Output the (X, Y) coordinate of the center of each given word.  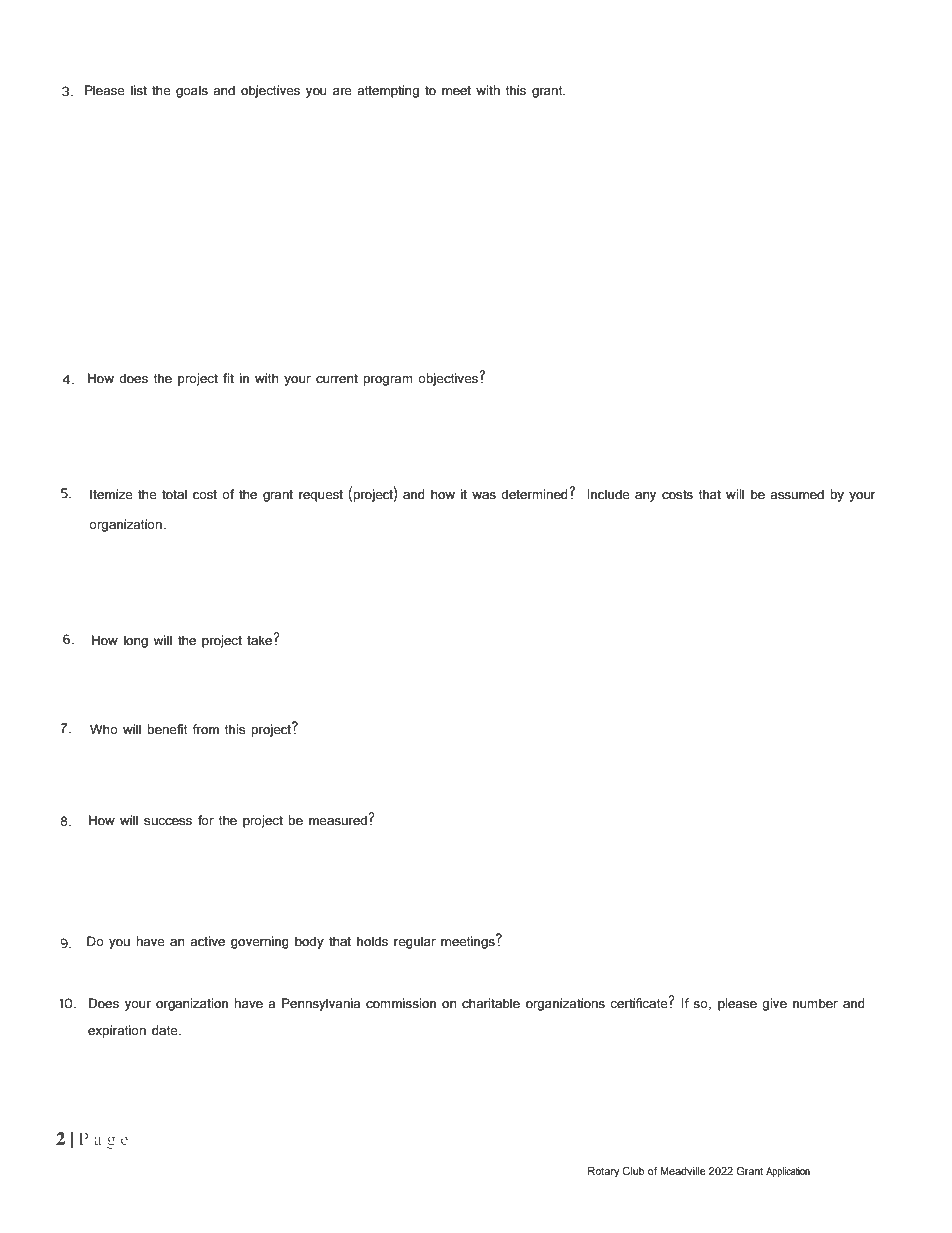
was (484, 496)
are (342, 92)
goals (192, 91)
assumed (797, 494)
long (136, 641)
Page (103, 1140)
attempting (388, 91)
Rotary (604, 1172)
